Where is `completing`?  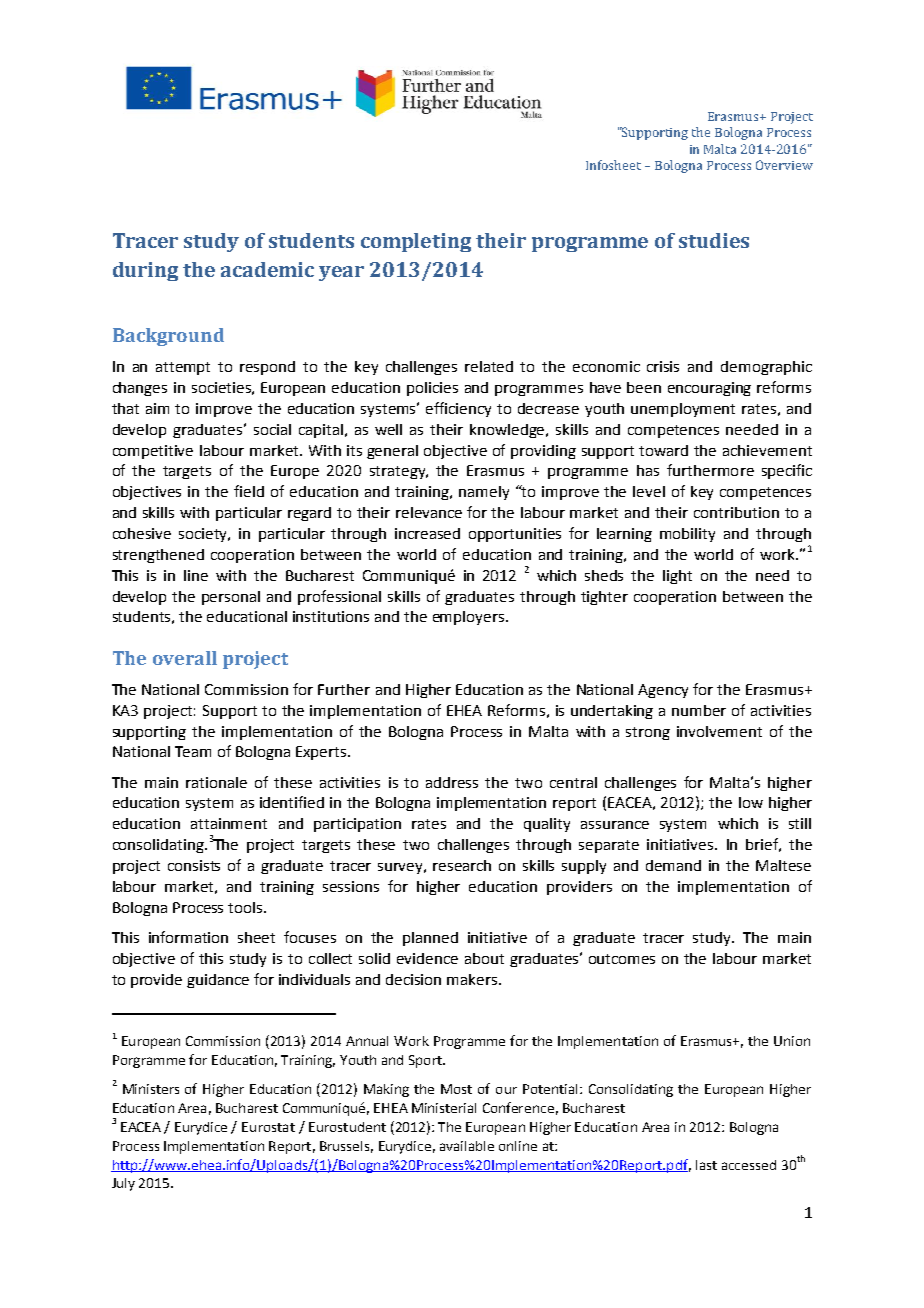
completing is located at coordinates (416, 242).
